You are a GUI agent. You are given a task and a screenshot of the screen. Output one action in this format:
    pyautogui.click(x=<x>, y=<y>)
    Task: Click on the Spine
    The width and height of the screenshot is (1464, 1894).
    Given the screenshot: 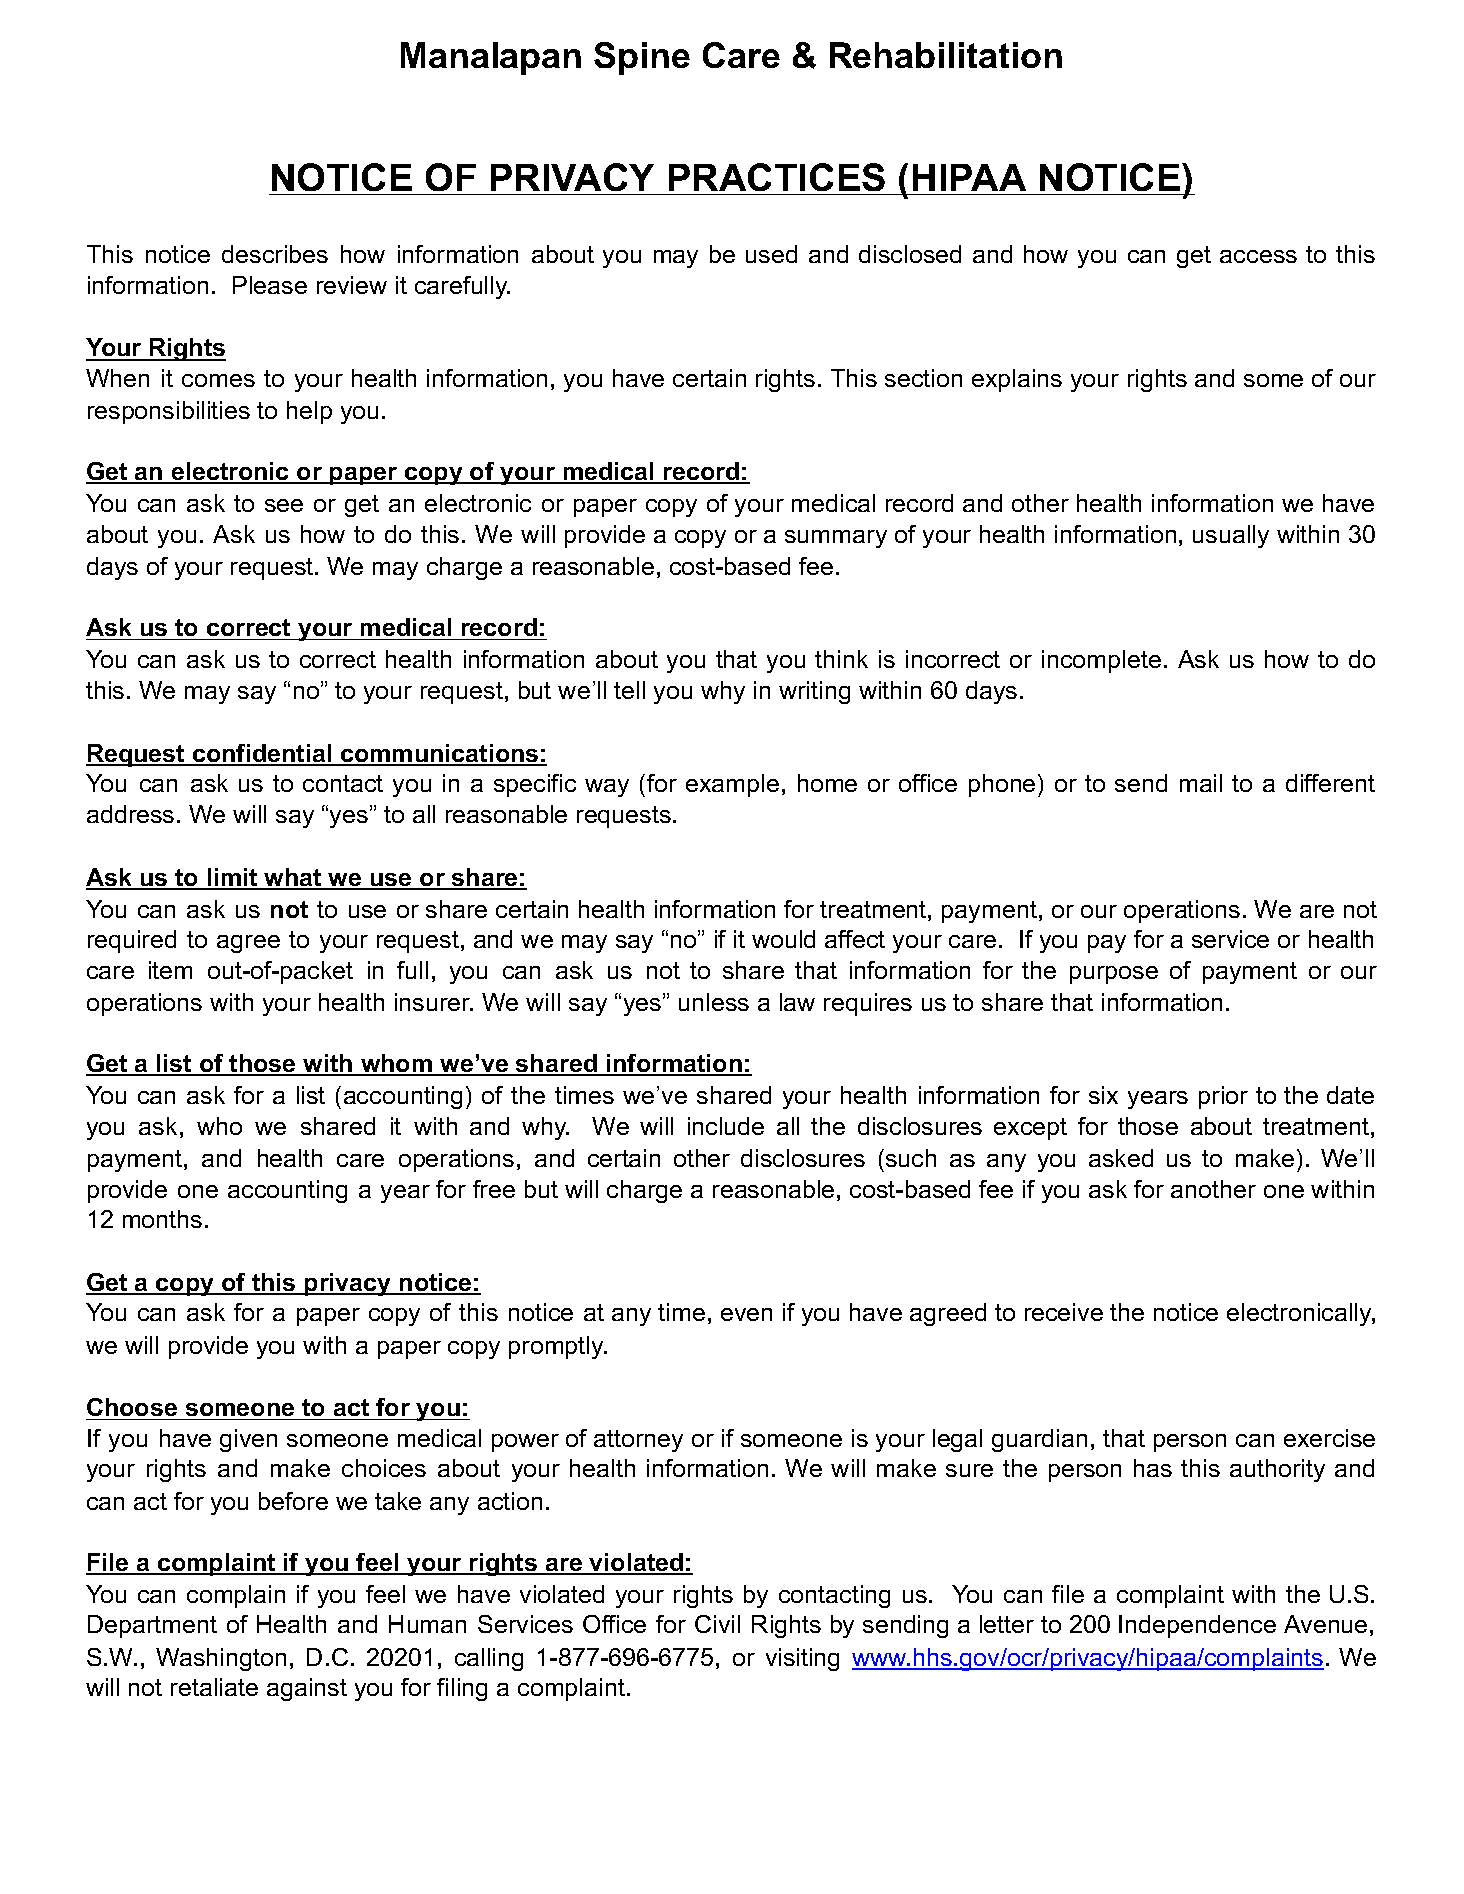 What is the action you would take?
    pyautogui.click(x=642, y=58)
